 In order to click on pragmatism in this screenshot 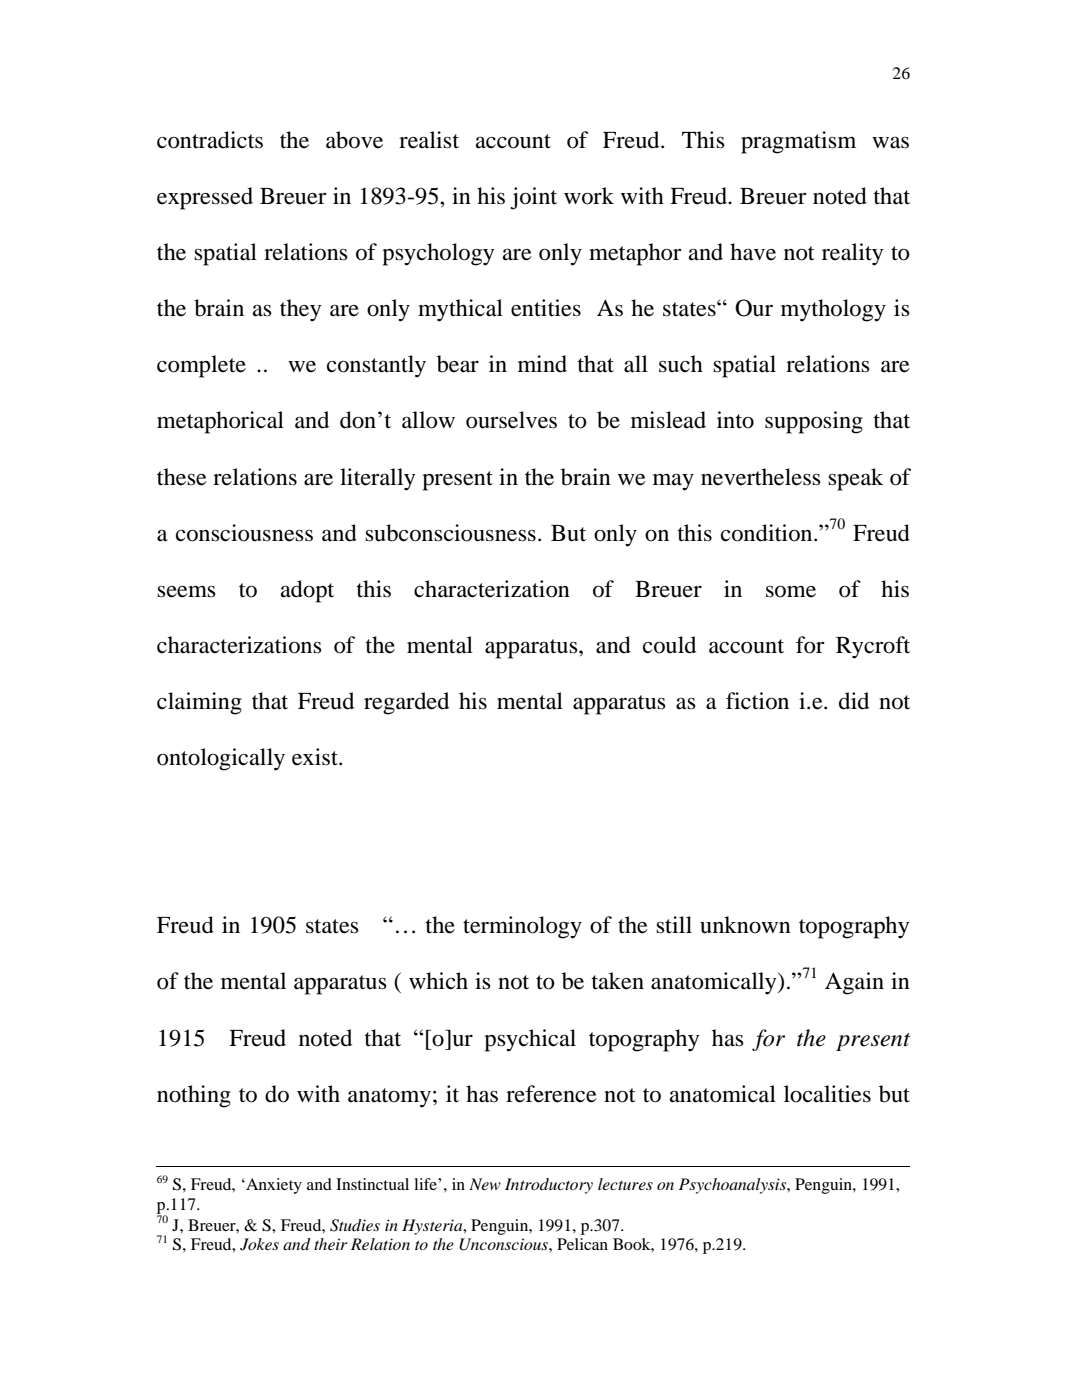, I will do `click(798, 142)`.
